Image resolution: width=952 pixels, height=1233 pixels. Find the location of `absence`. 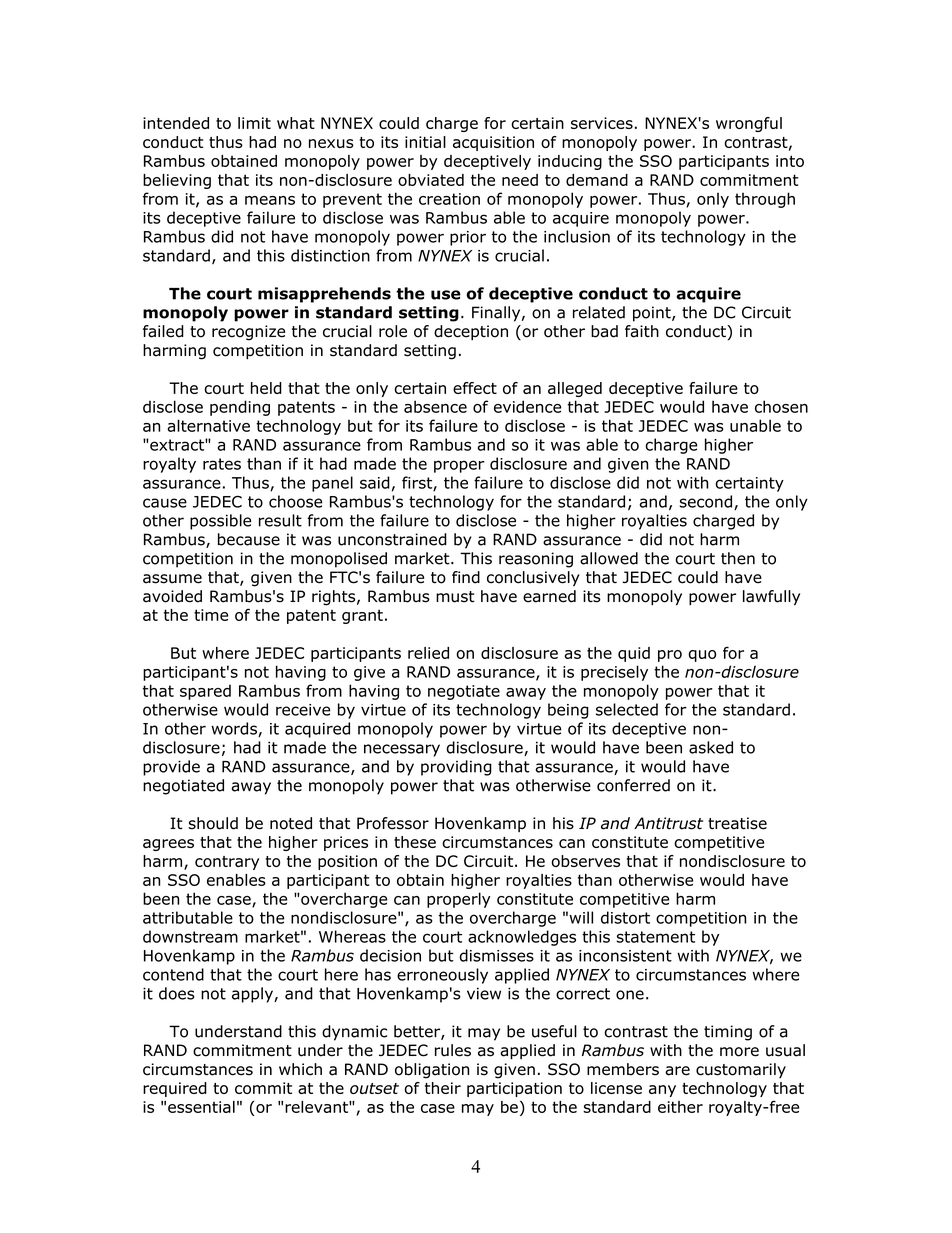

absence is located at coordinates (435, 406).
